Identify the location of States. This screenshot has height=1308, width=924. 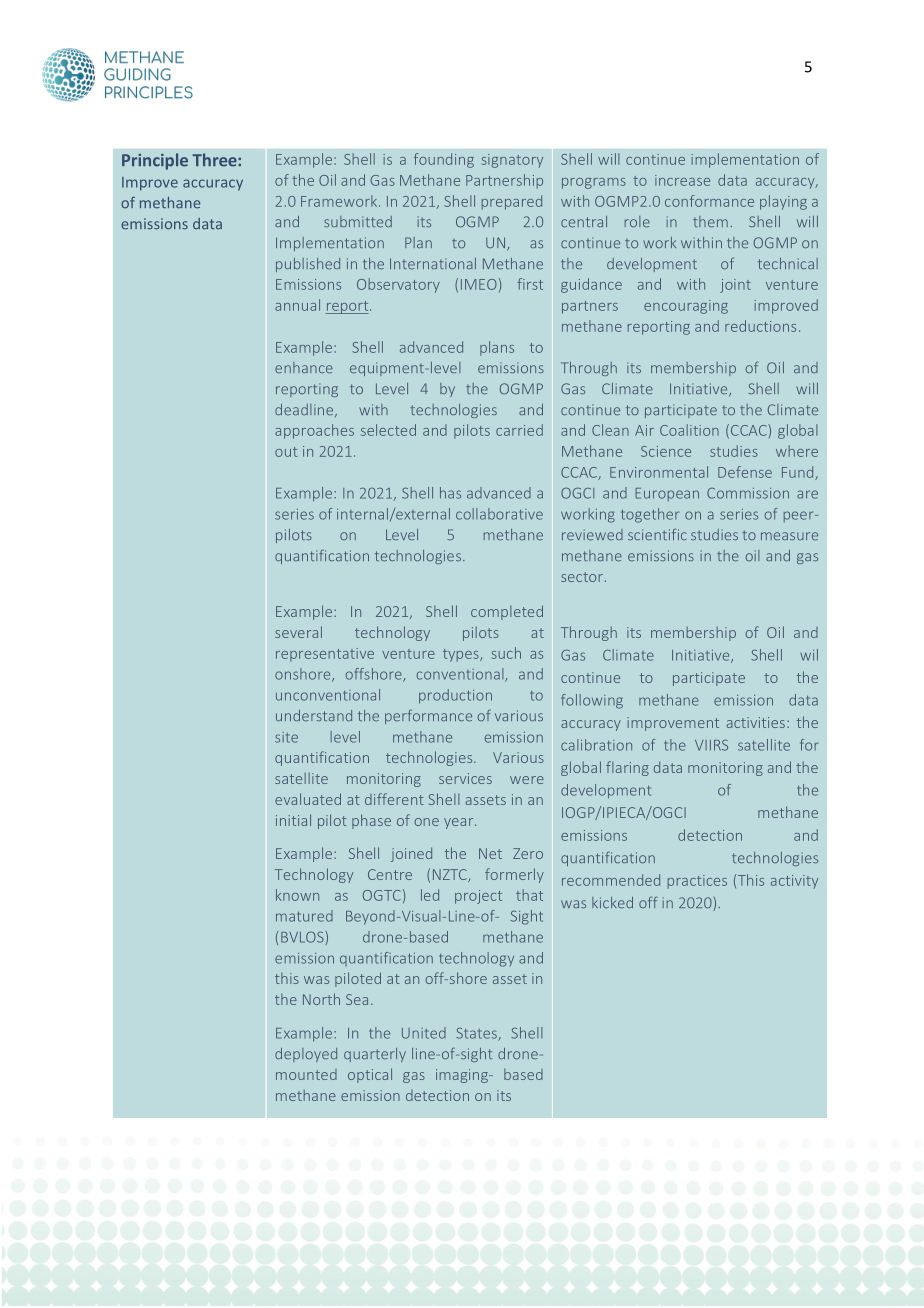
(477, 1034).
